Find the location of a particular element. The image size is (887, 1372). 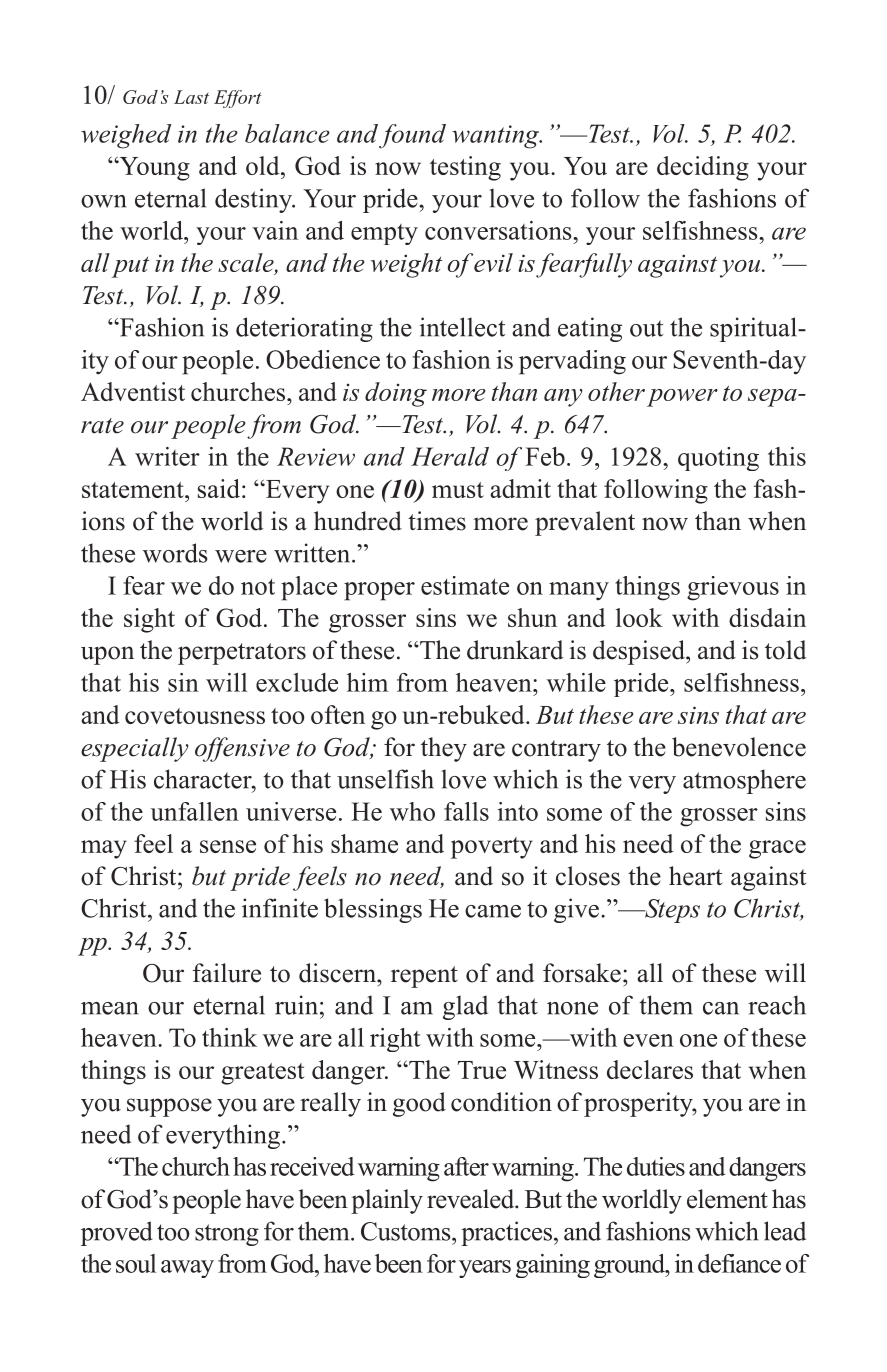

Last is located at coordinates (191, 97).
